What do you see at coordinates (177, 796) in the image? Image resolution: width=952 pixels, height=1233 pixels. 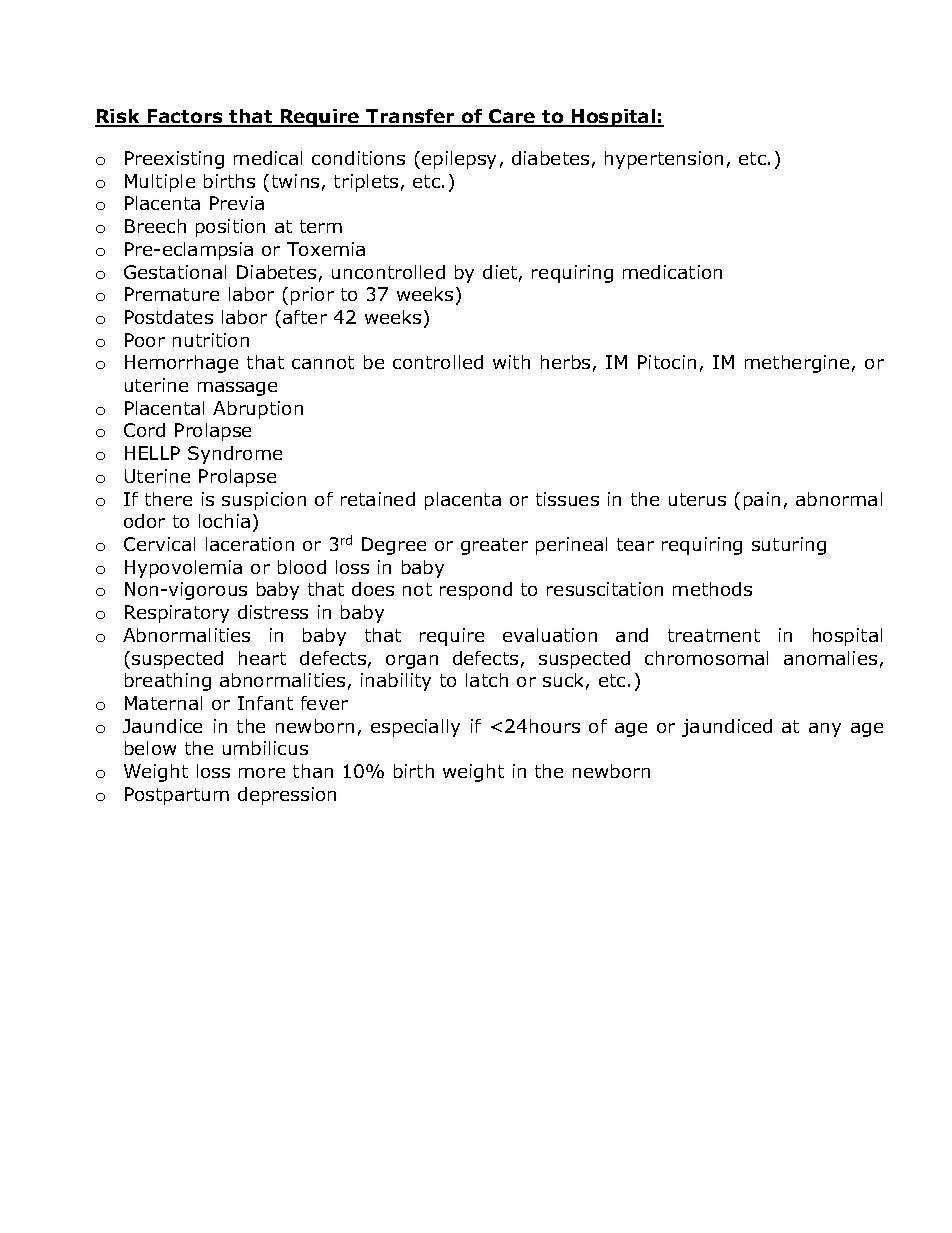 I see `Postpartum` at bounding box center [177, 796].
